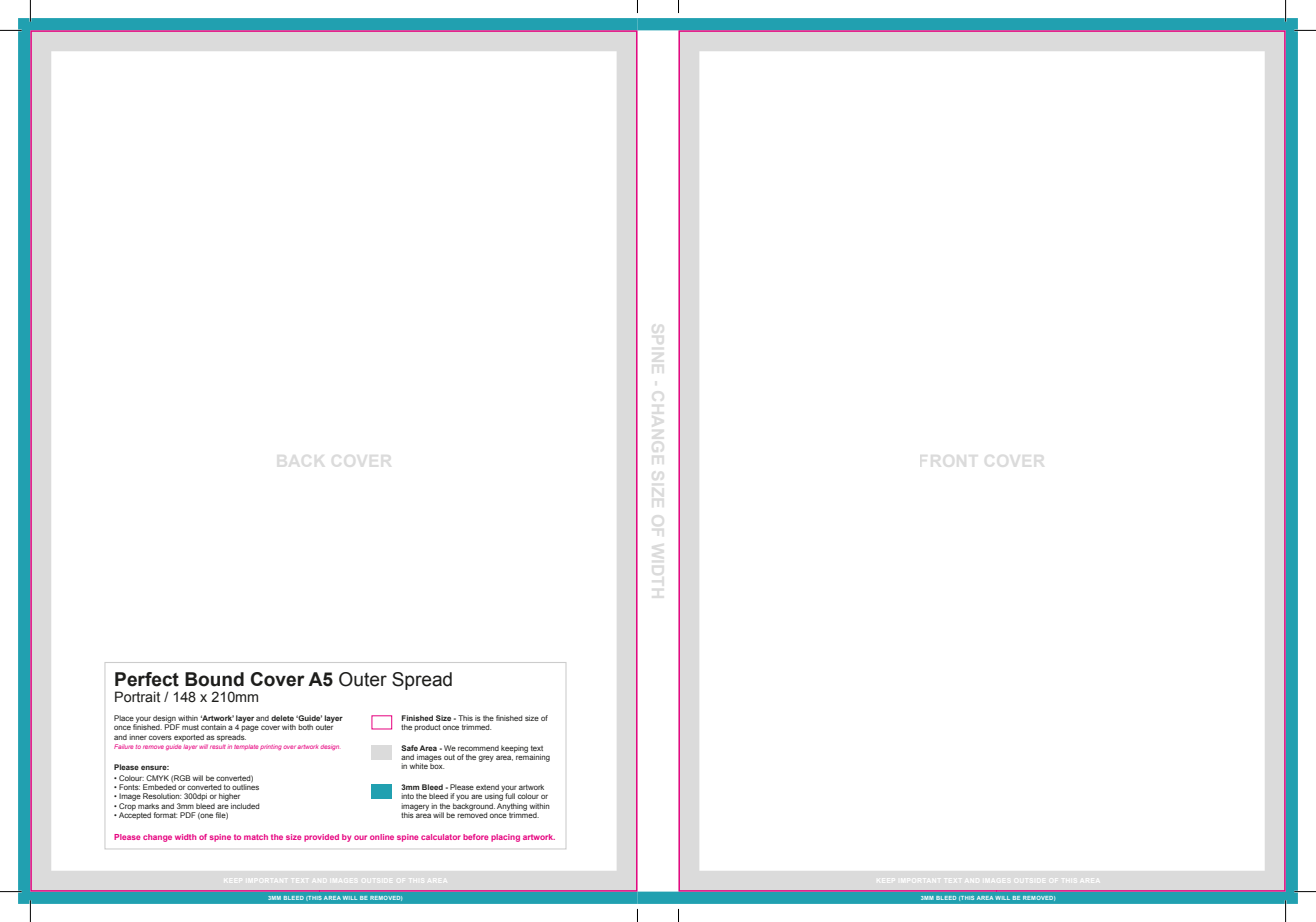 The width and height of the page is (1316, 922). What do you see at coordinates (214, 679) in the page?
I see `Bound` at bounding box center [214, 679].
